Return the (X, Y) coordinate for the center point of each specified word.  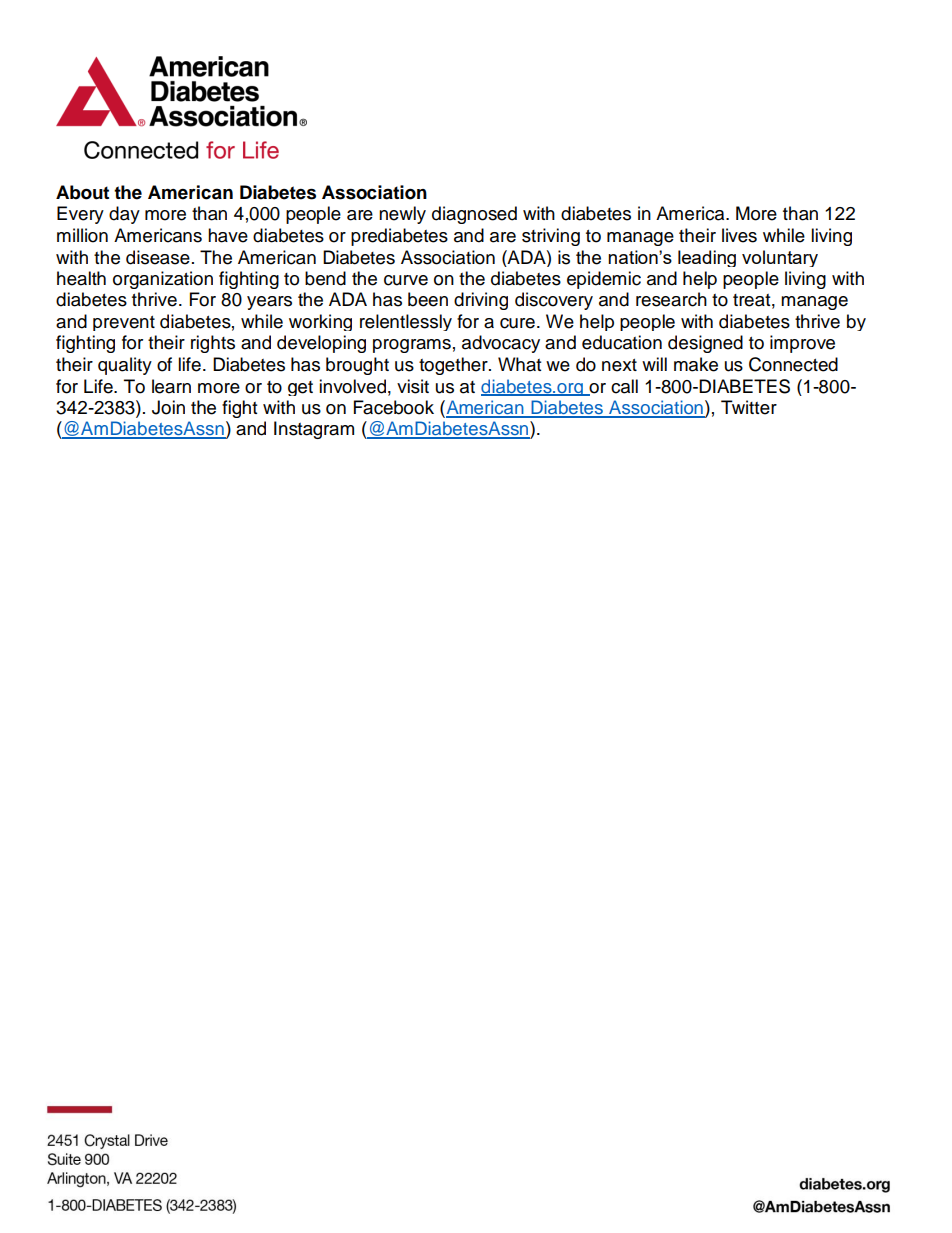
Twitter (749, 407)
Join (168, 407)
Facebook (394, 407)
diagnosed (474, 215)
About (82, 192)
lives (739, 235)
